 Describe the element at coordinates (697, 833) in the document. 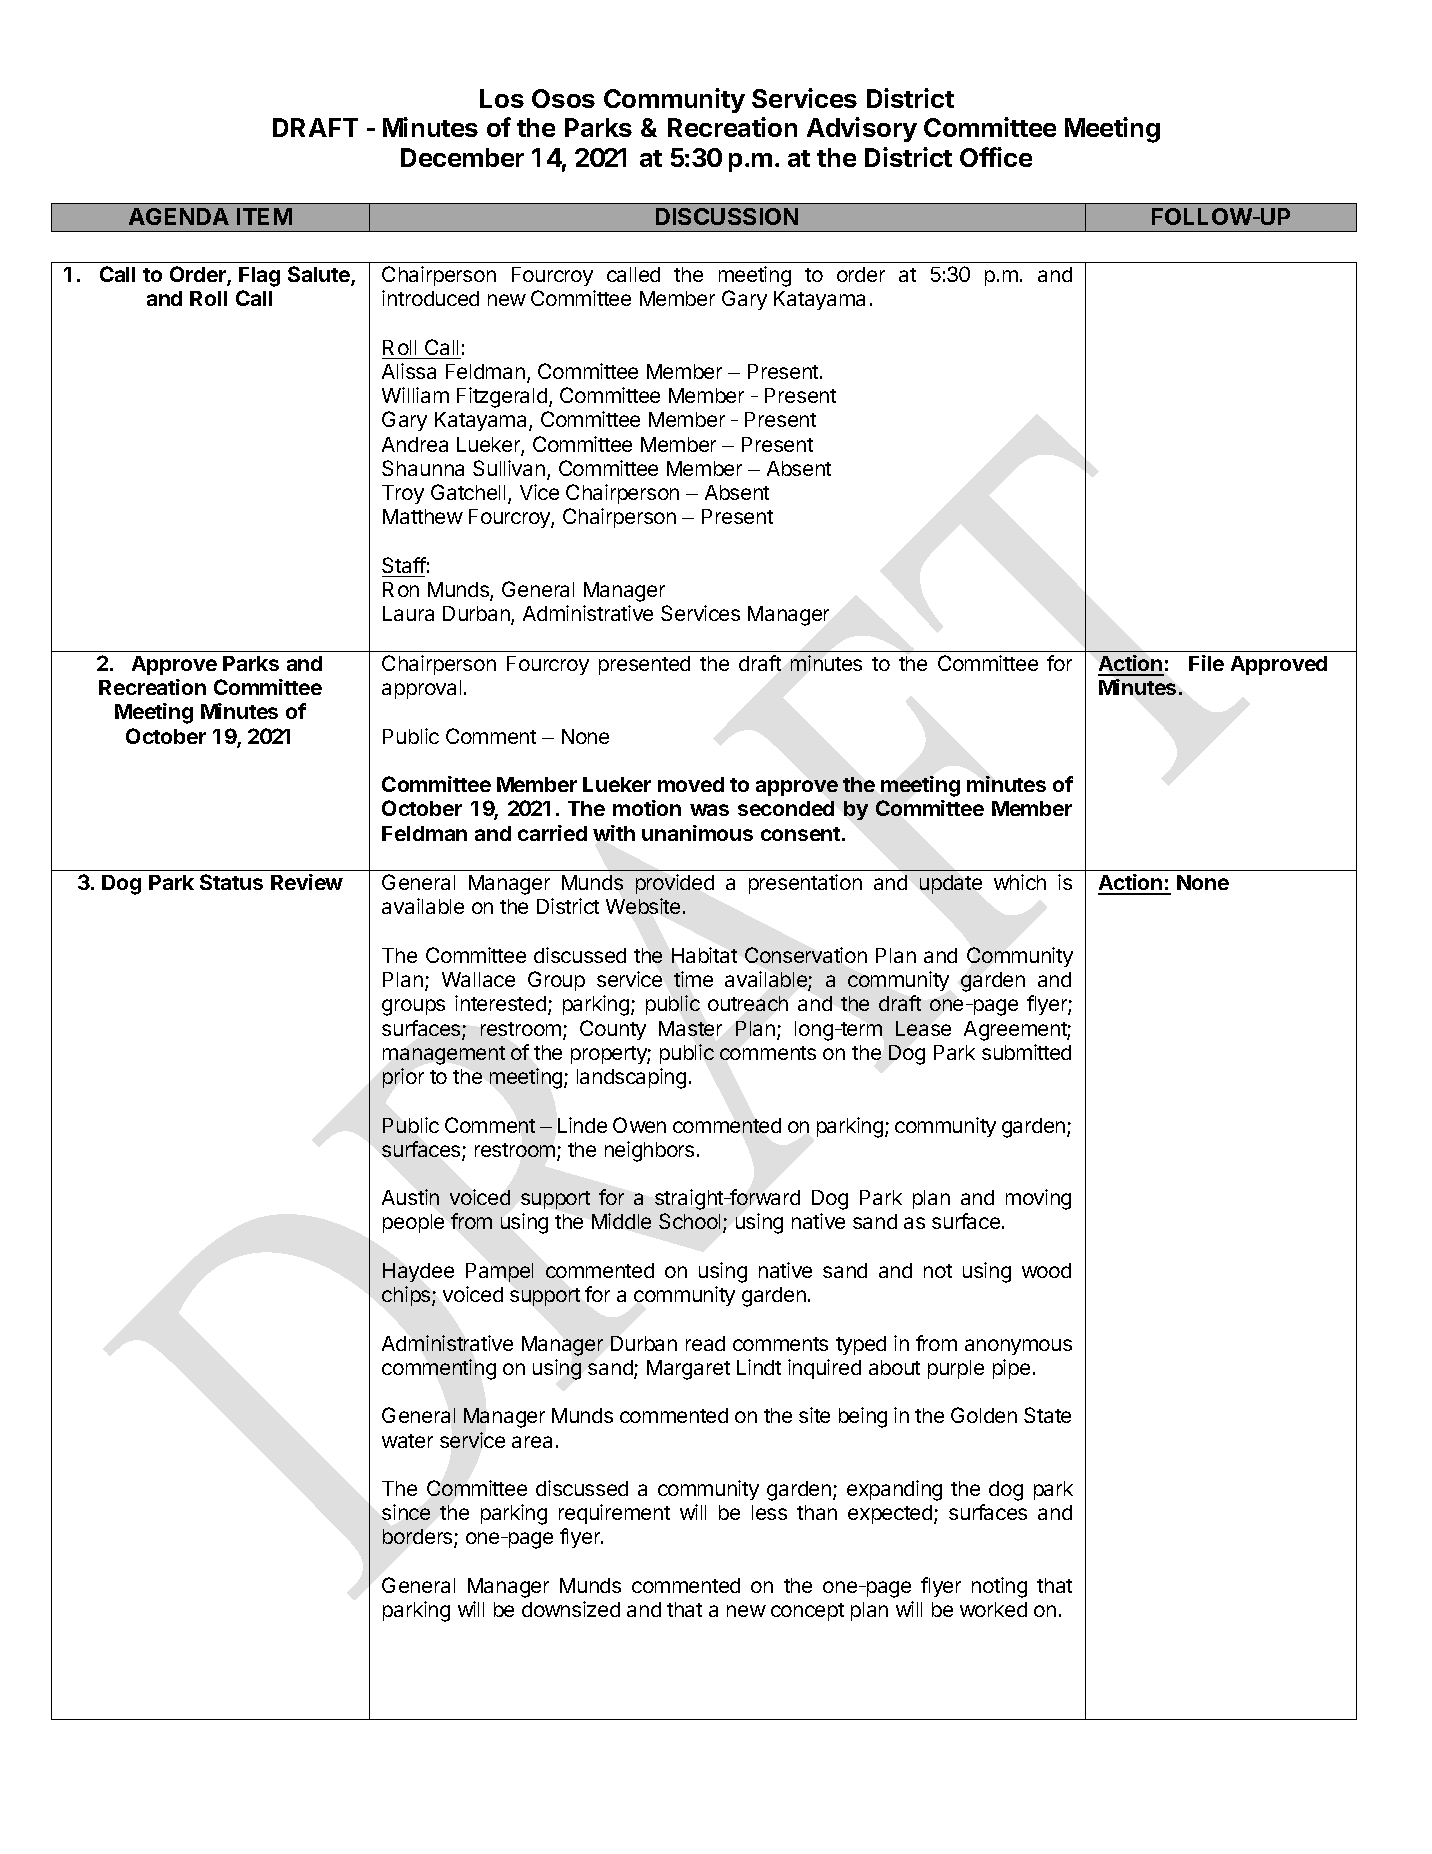

I see `unanimous` at that location.
